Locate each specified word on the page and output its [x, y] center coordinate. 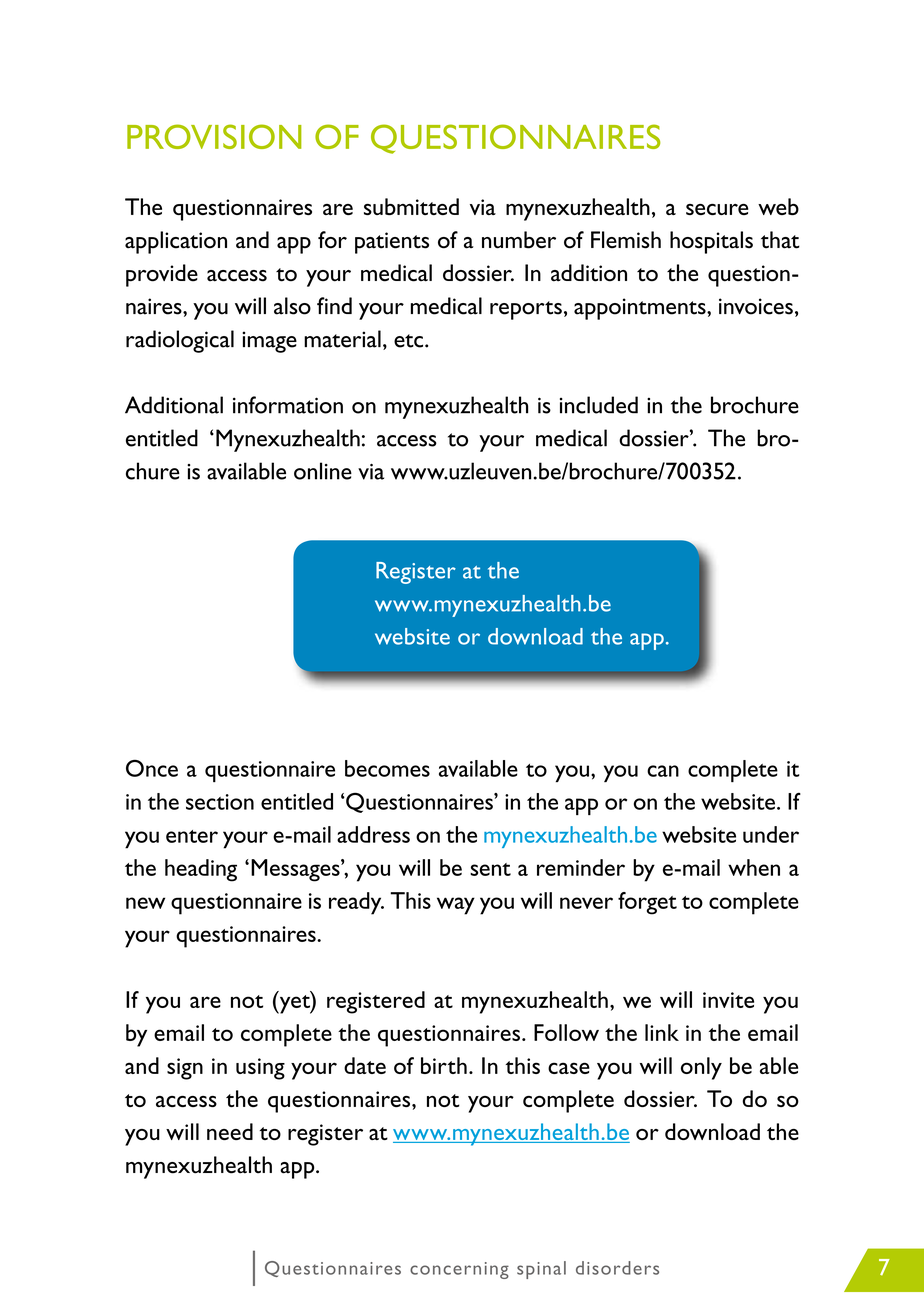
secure [717, 209]
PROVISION [214, 136]
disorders [617, 1268]
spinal [541, 1270]
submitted [411, 206]
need [230, 1131]
